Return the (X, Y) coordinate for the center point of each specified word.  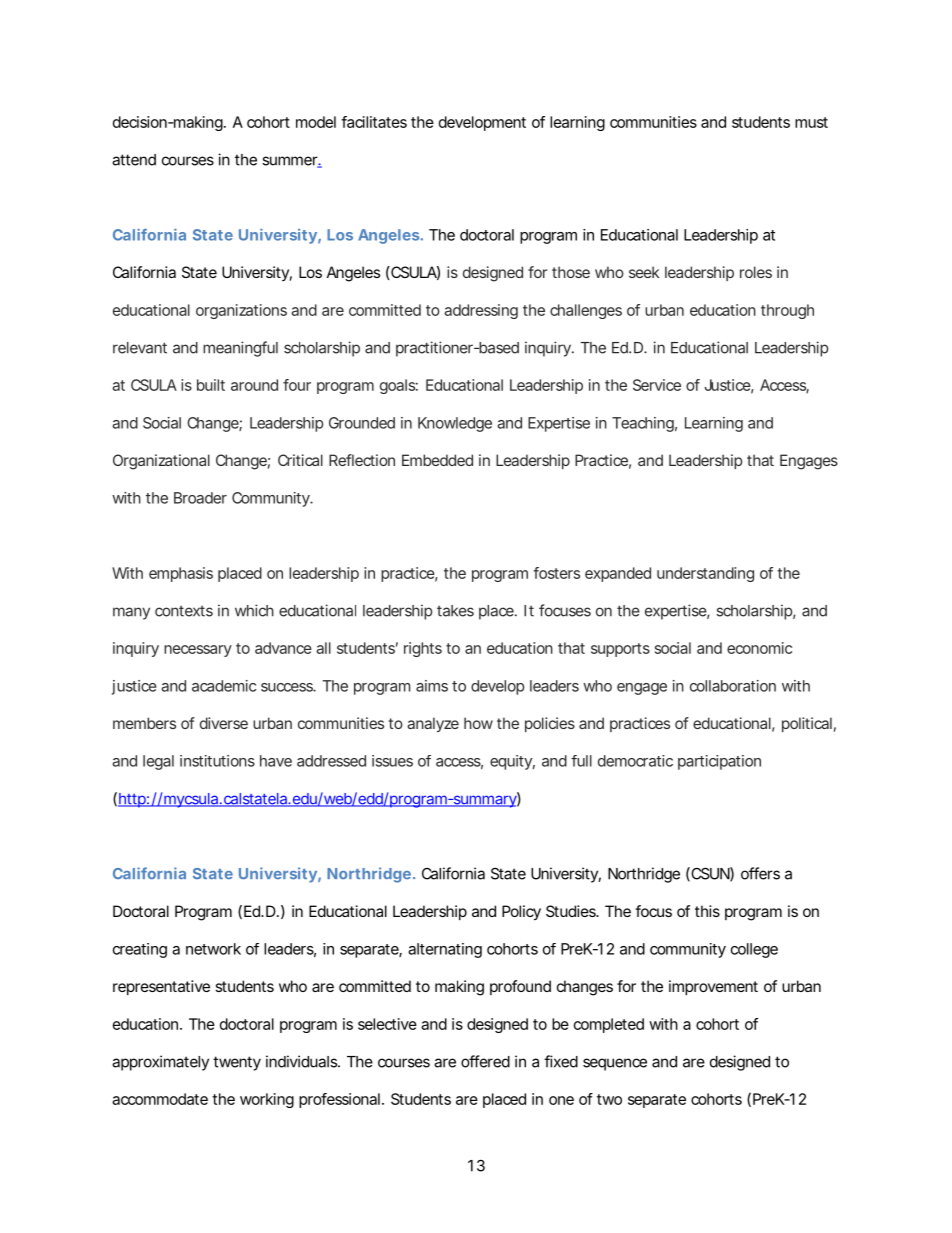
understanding (705, 574)
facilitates (374, 122)
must (811, 122)
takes (455, 611)
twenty (237, 1063)
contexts (184, 611)
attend (134, 160)
